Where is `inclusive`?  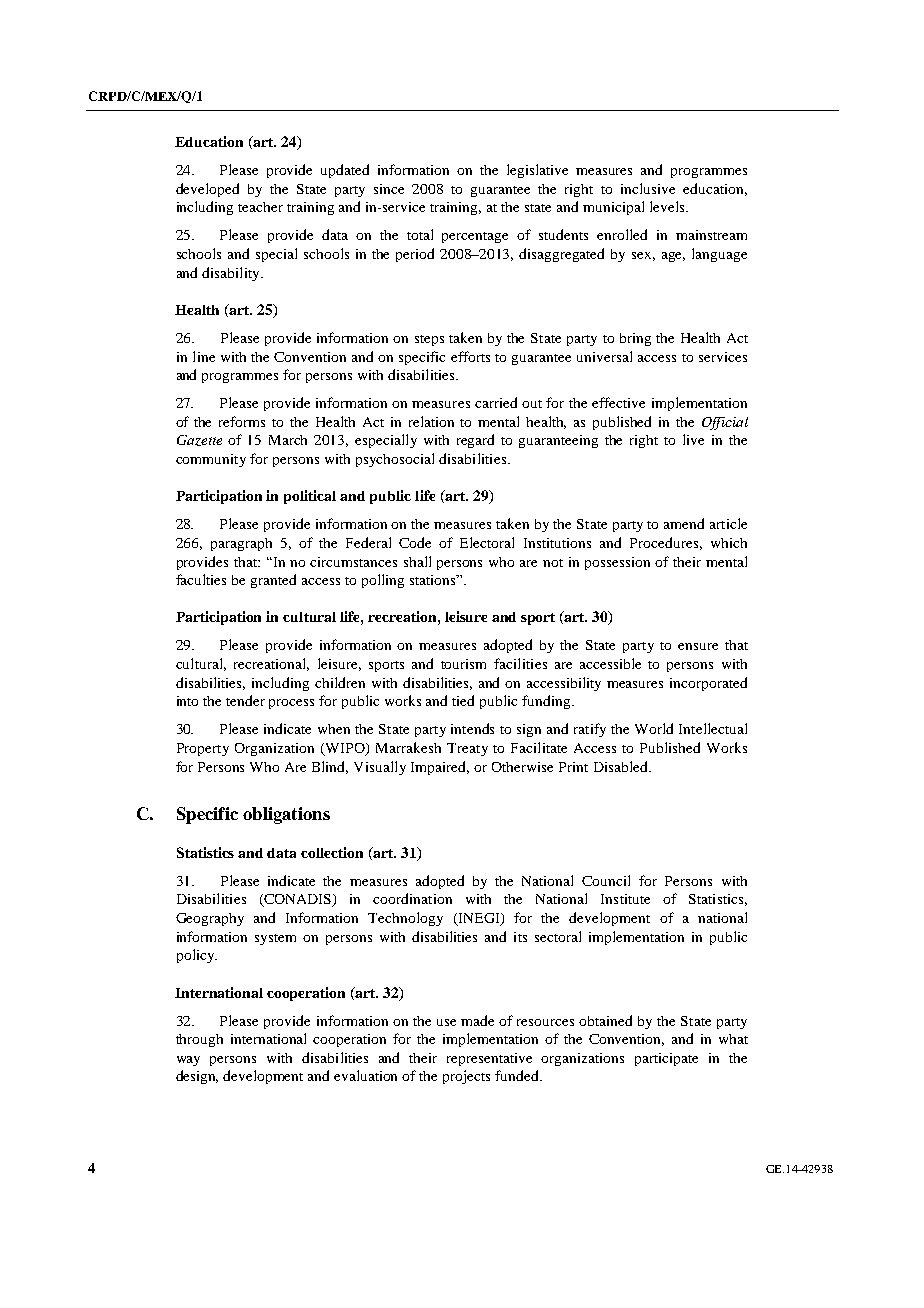
inclusive is located at coordinates (648, 188).
